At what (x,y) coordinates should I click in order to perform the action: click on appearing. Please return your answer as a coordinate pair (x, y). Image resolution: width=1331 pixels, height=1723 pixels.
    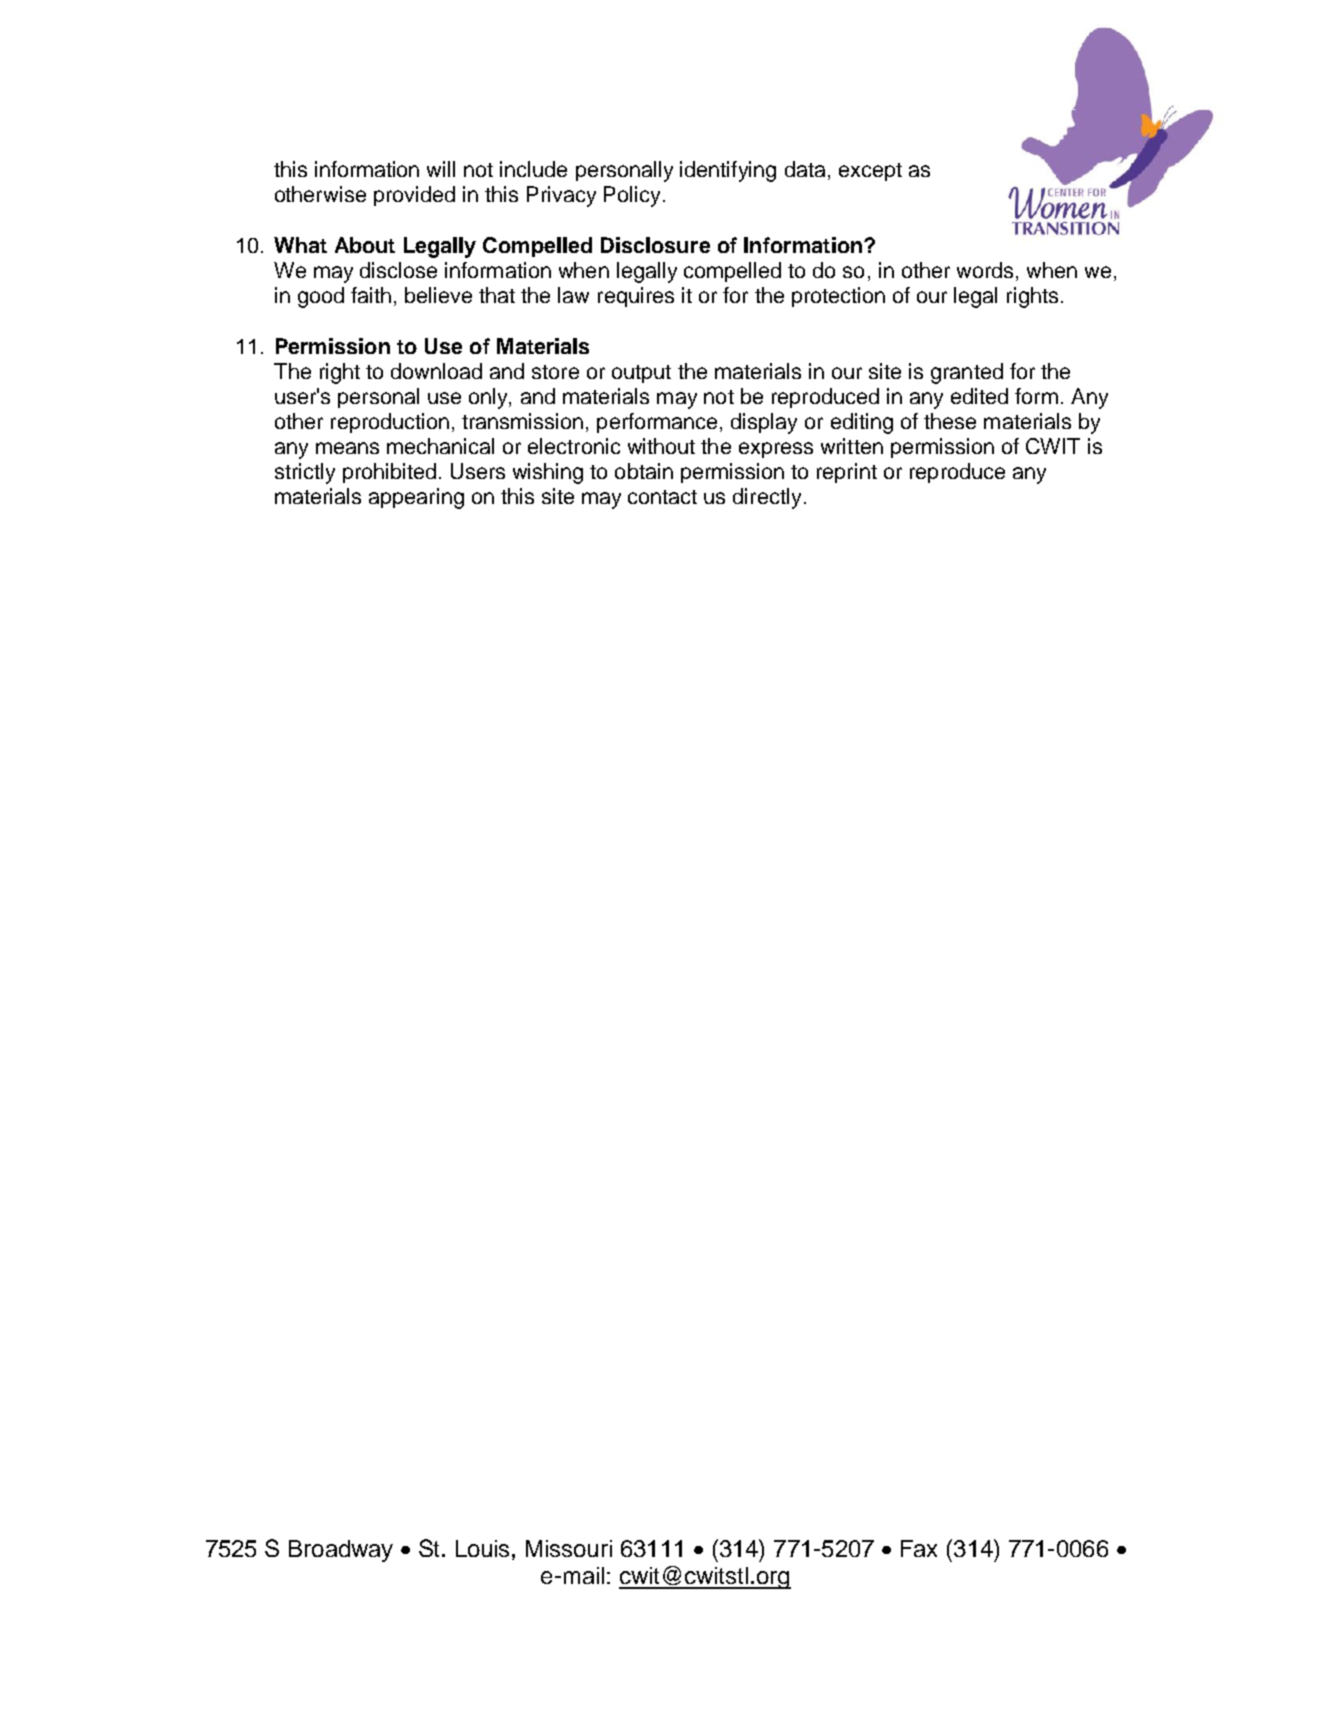
    Looking at the image, I should click on (416, 498).
